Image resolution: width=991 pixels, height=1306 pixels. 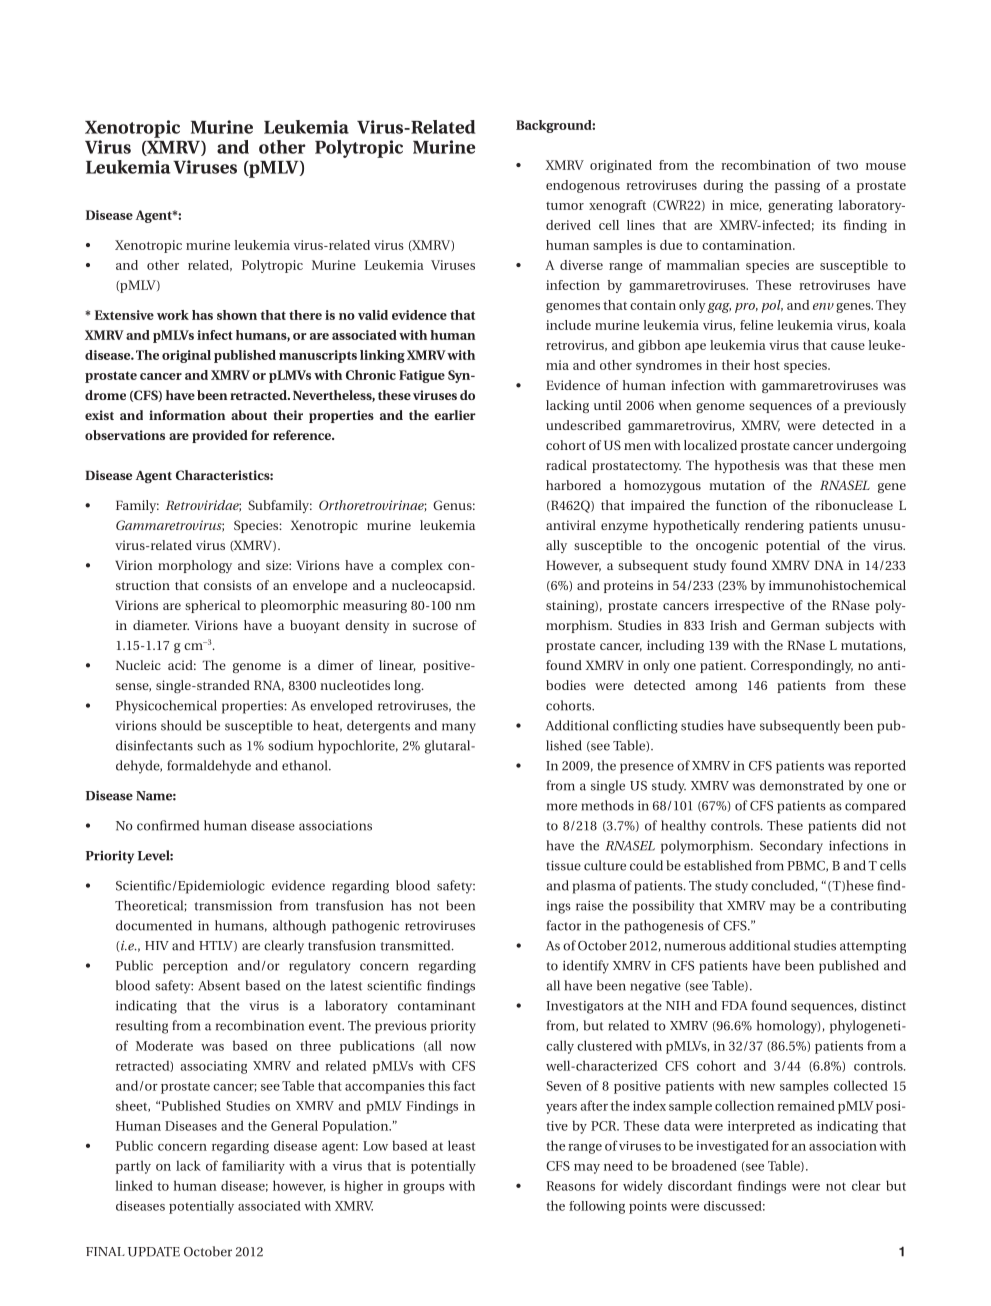 I want to click on now, so click(x=463, y=1047).
